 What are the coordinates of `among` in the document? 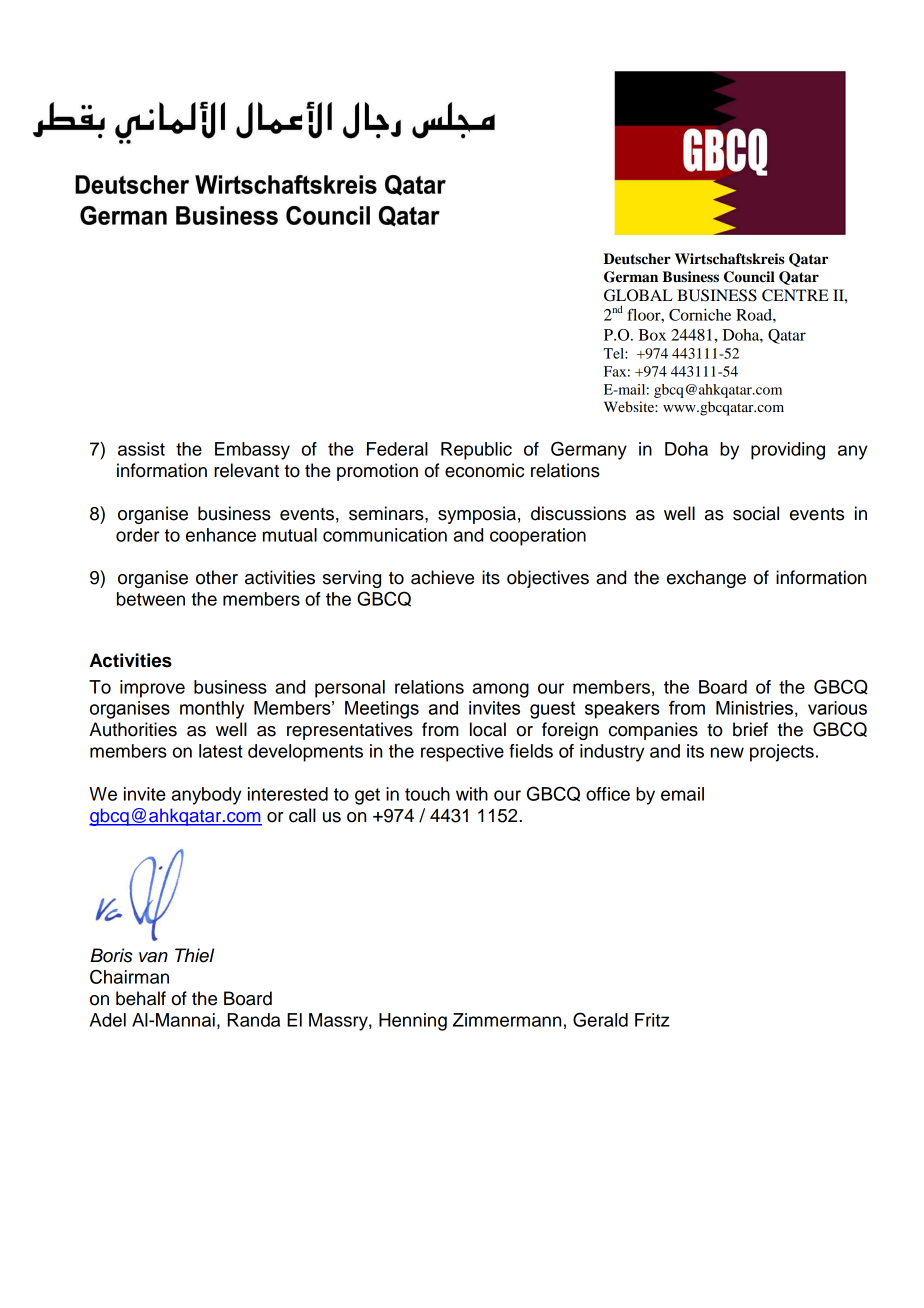 It's located at (501, 690).
